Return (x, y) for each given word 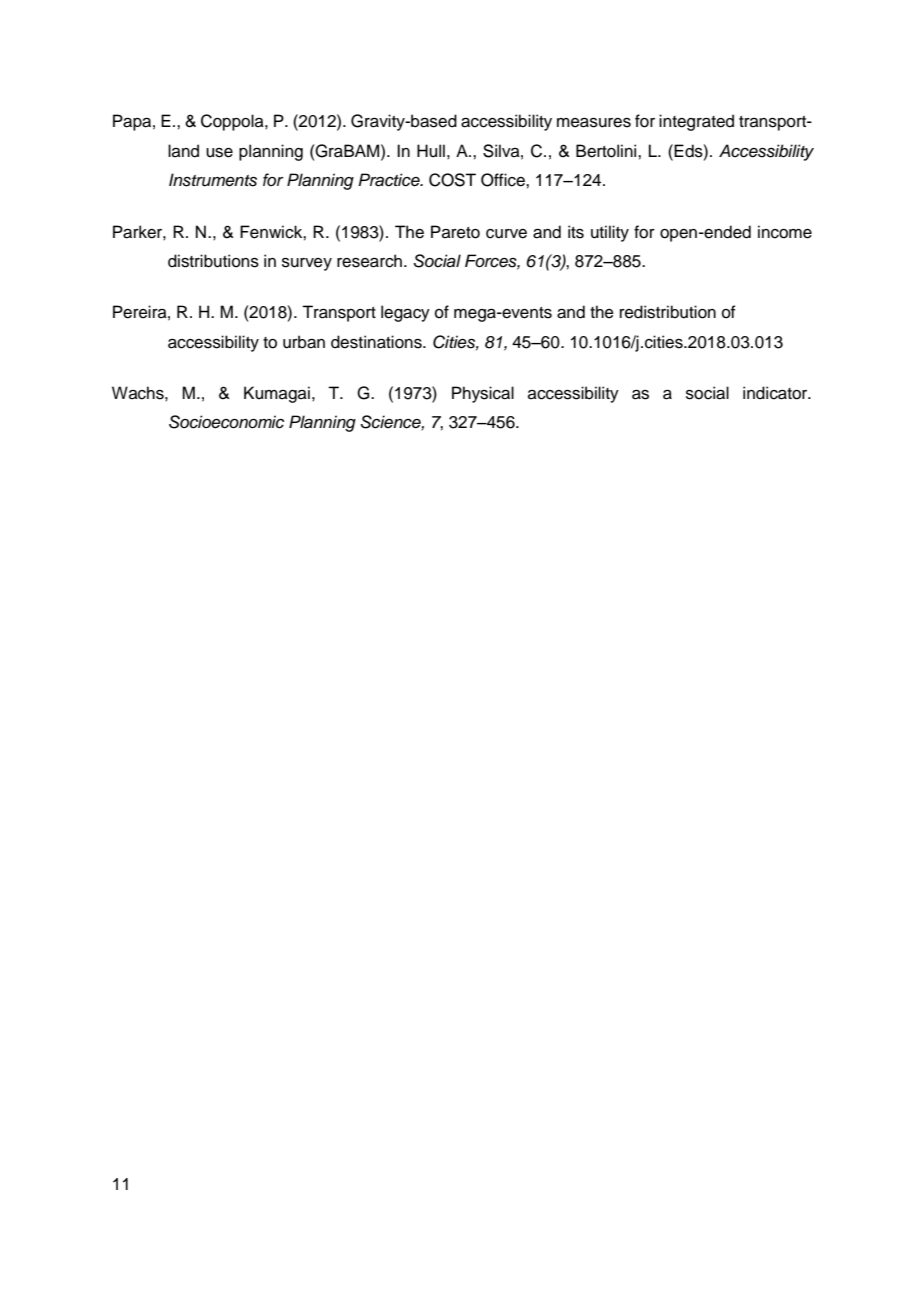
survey (307, 264)
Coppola (233, 122)
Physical (483, 394)
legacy (405, 313)
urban (304, 342)
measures (594, 123)
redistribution (668, 312)
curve (506, 234)
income (785, 232)
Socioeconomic (226, 422)
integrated (696, 122)
